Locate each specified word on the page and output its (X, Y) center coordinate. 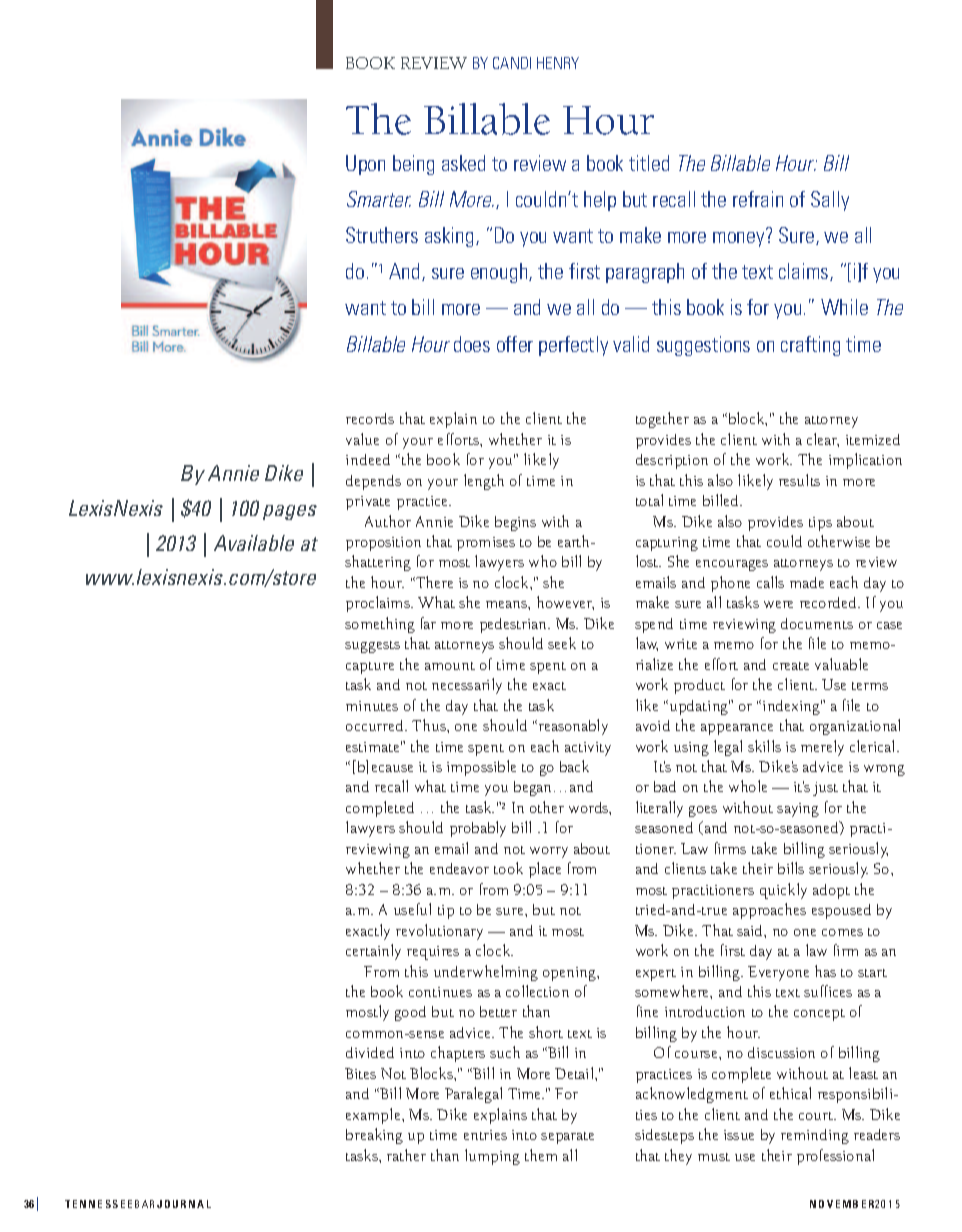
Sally (830, 201)
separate (567, 1138)
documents (817, 623)
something (380, 625)
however (565, 603)
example (374, 1116)
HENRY (558, 63)
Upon (365, 165)
